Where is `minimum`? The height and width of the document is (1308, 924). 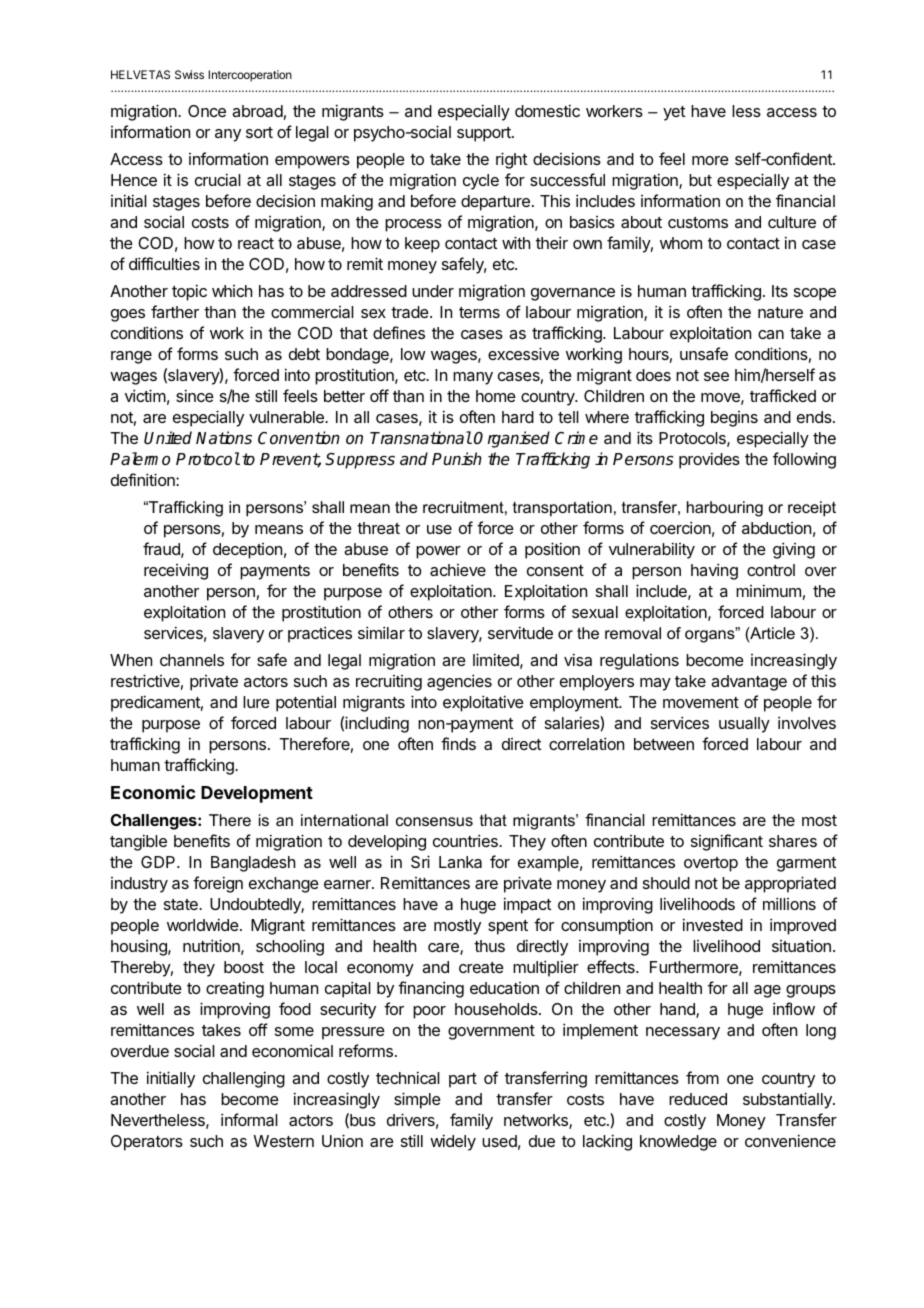 minimum is located at coordinates (768, 590).
